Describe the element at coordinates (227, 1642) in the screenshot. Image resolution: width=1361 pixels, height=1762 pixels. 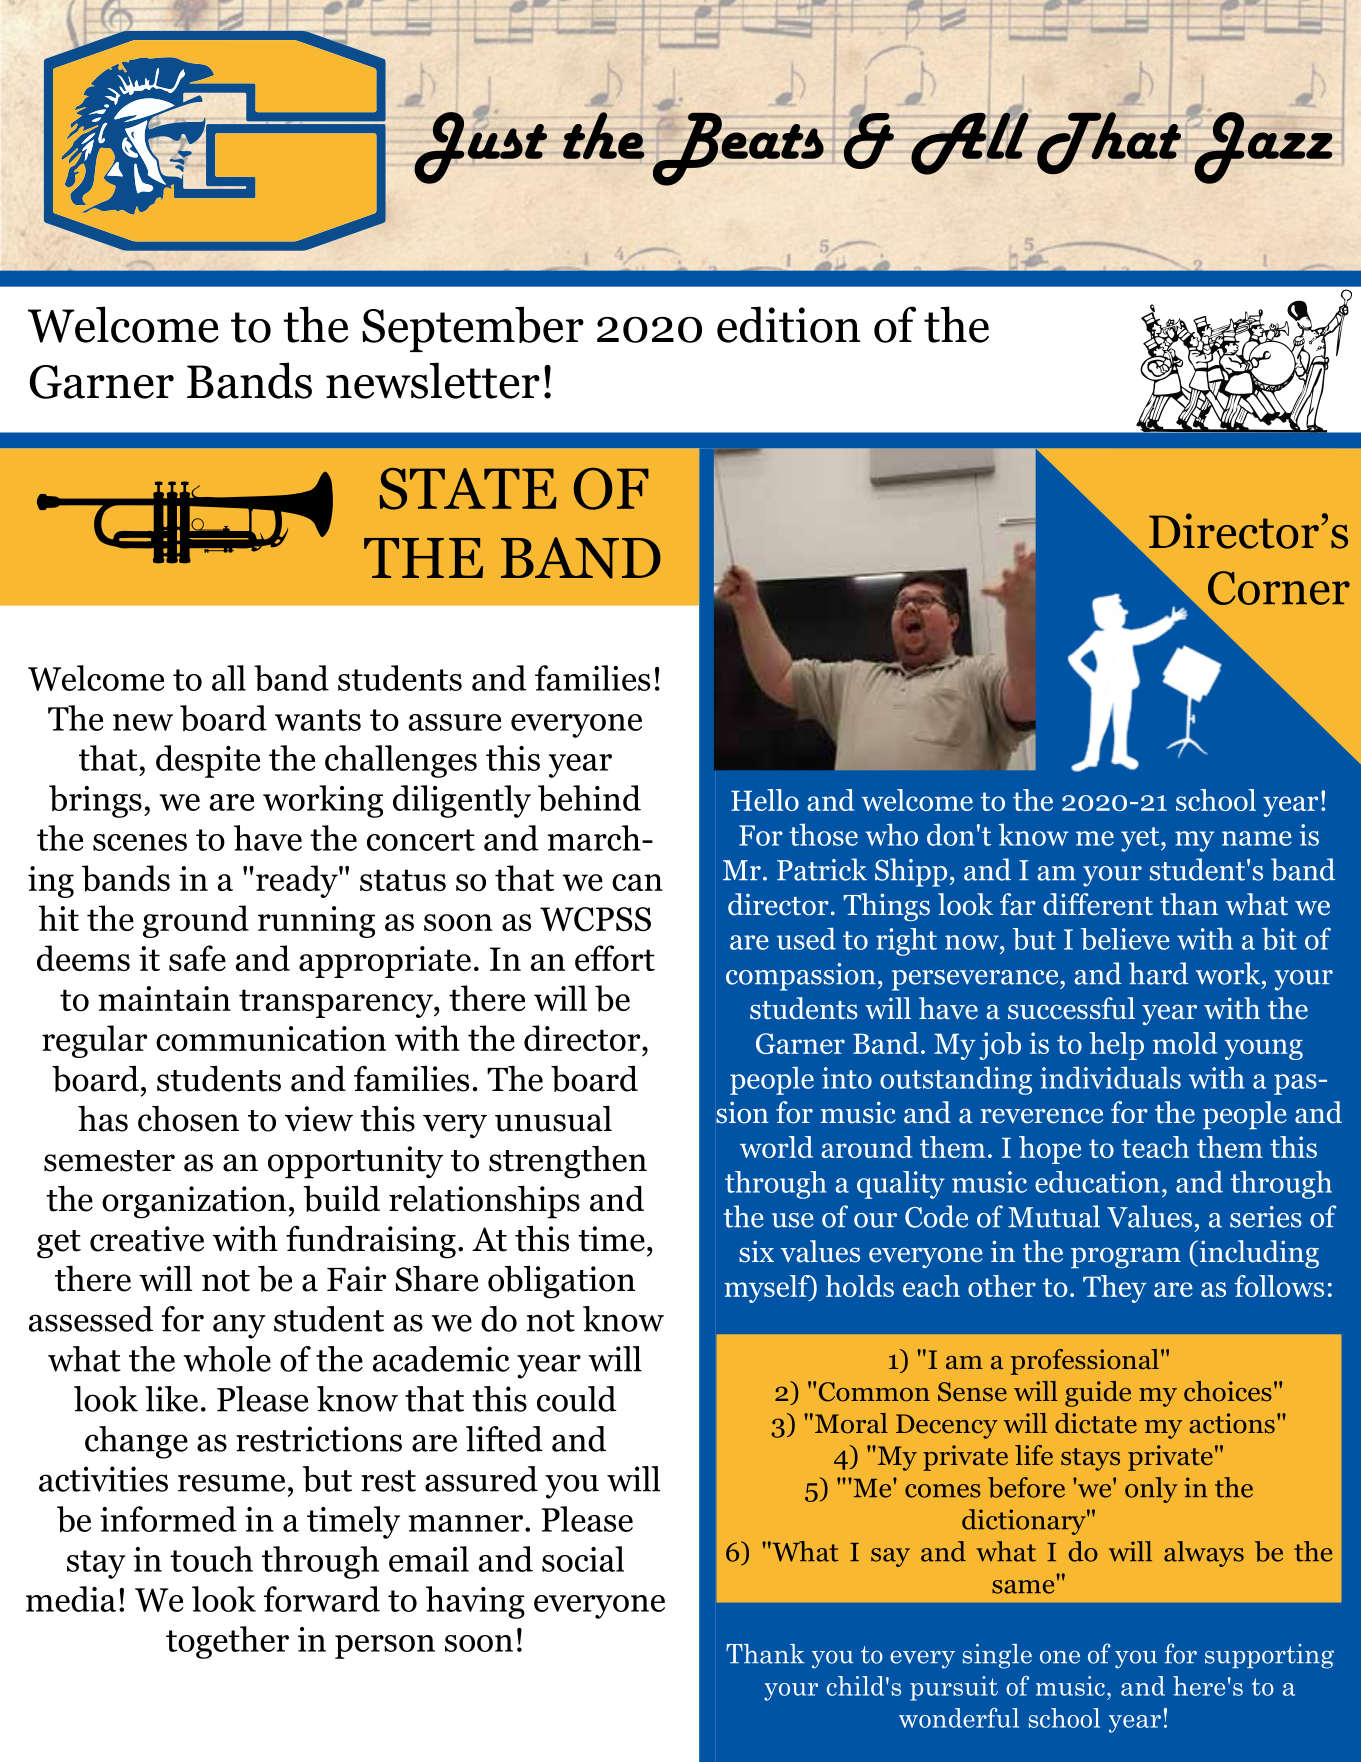
I see `together` at that location.
